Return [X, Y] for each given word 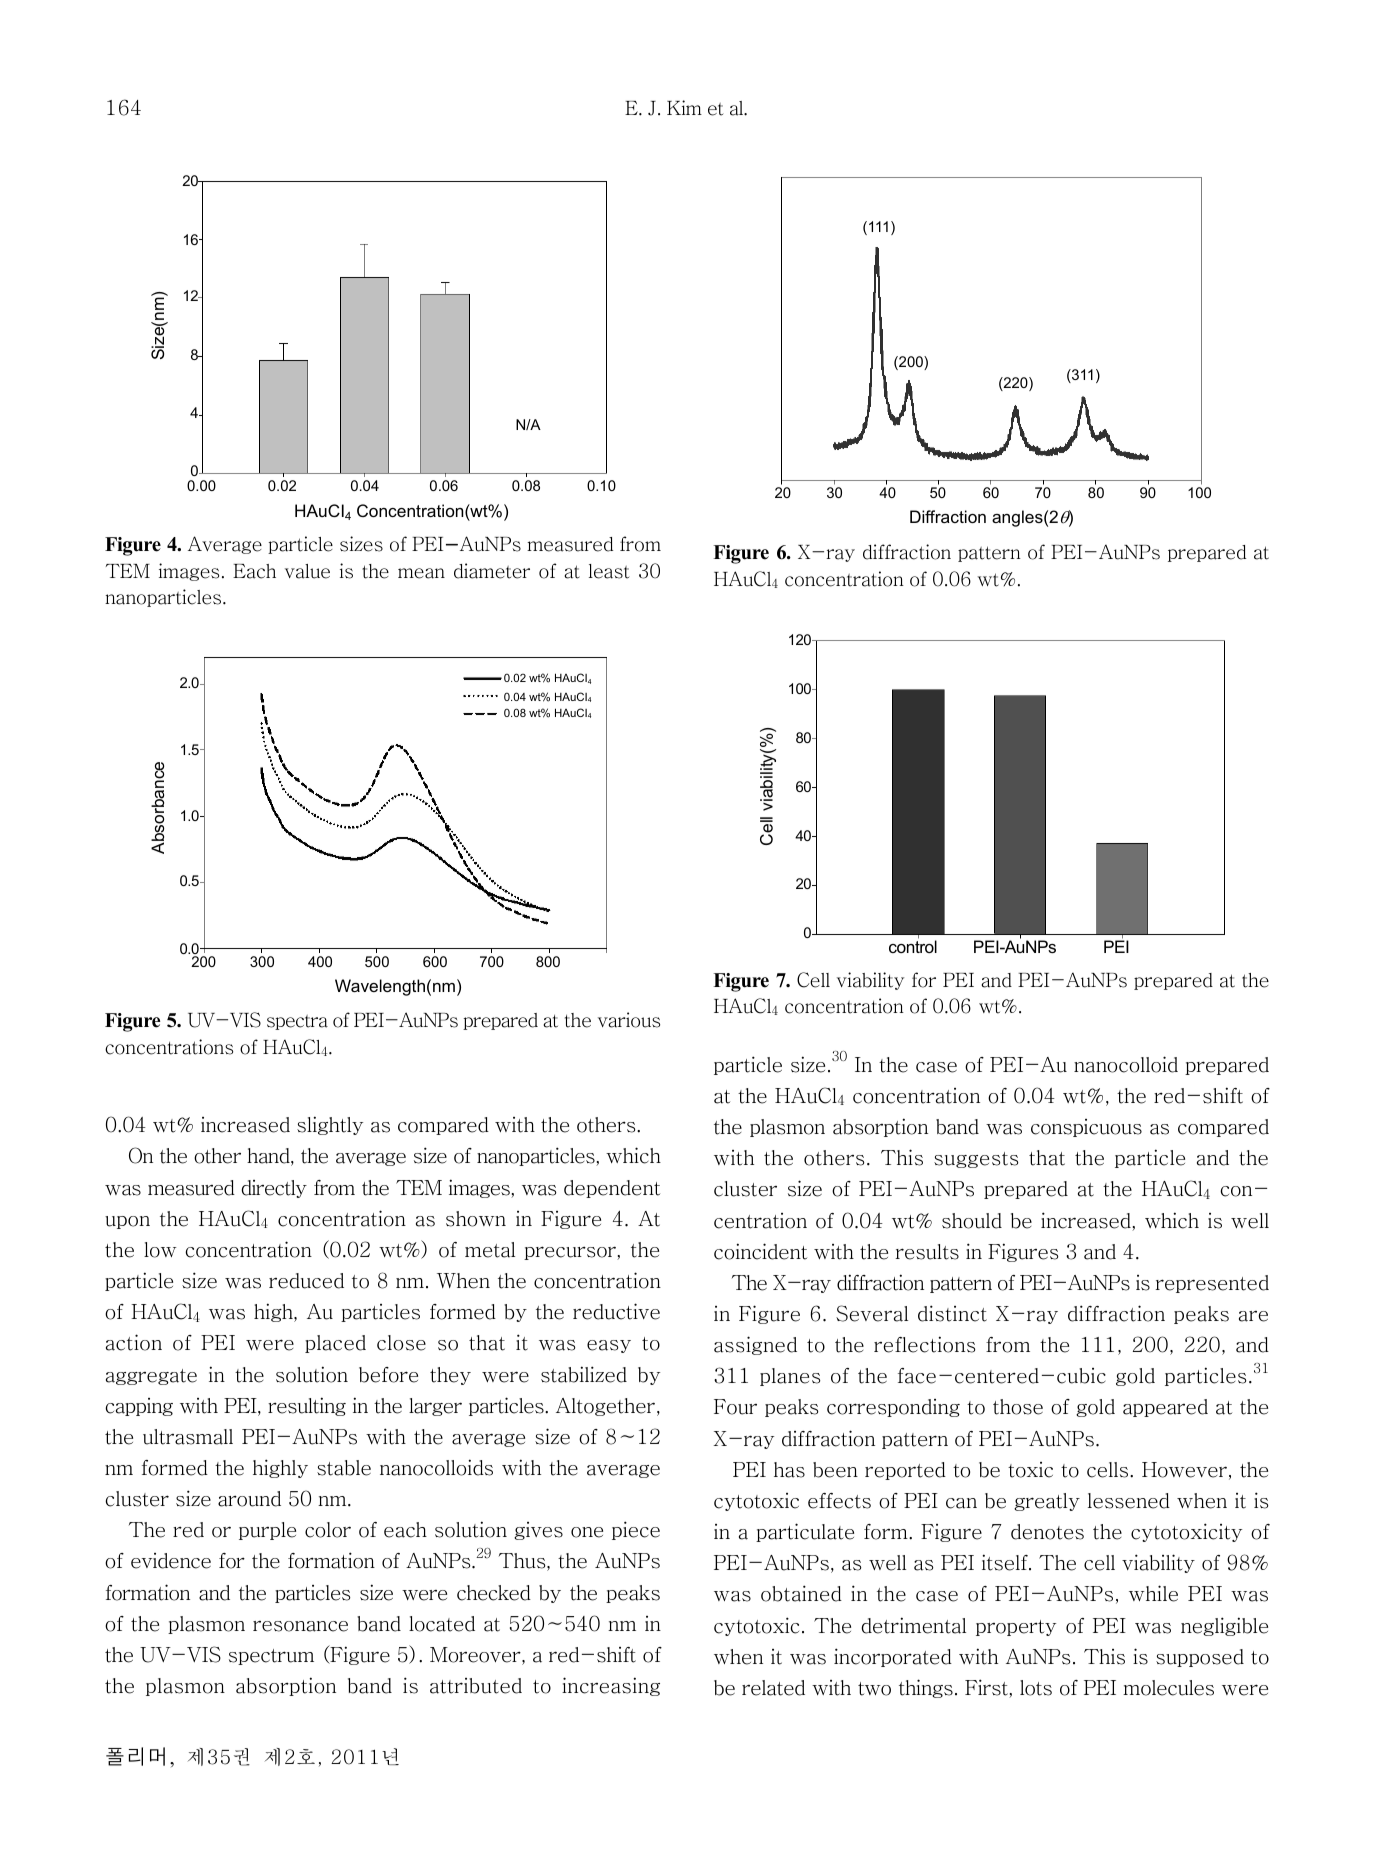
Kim [684, 107]
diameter [492, 571]
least [609, 571]
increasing [611, 1686]
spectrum [271, 1657]
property [1016, 1628]
